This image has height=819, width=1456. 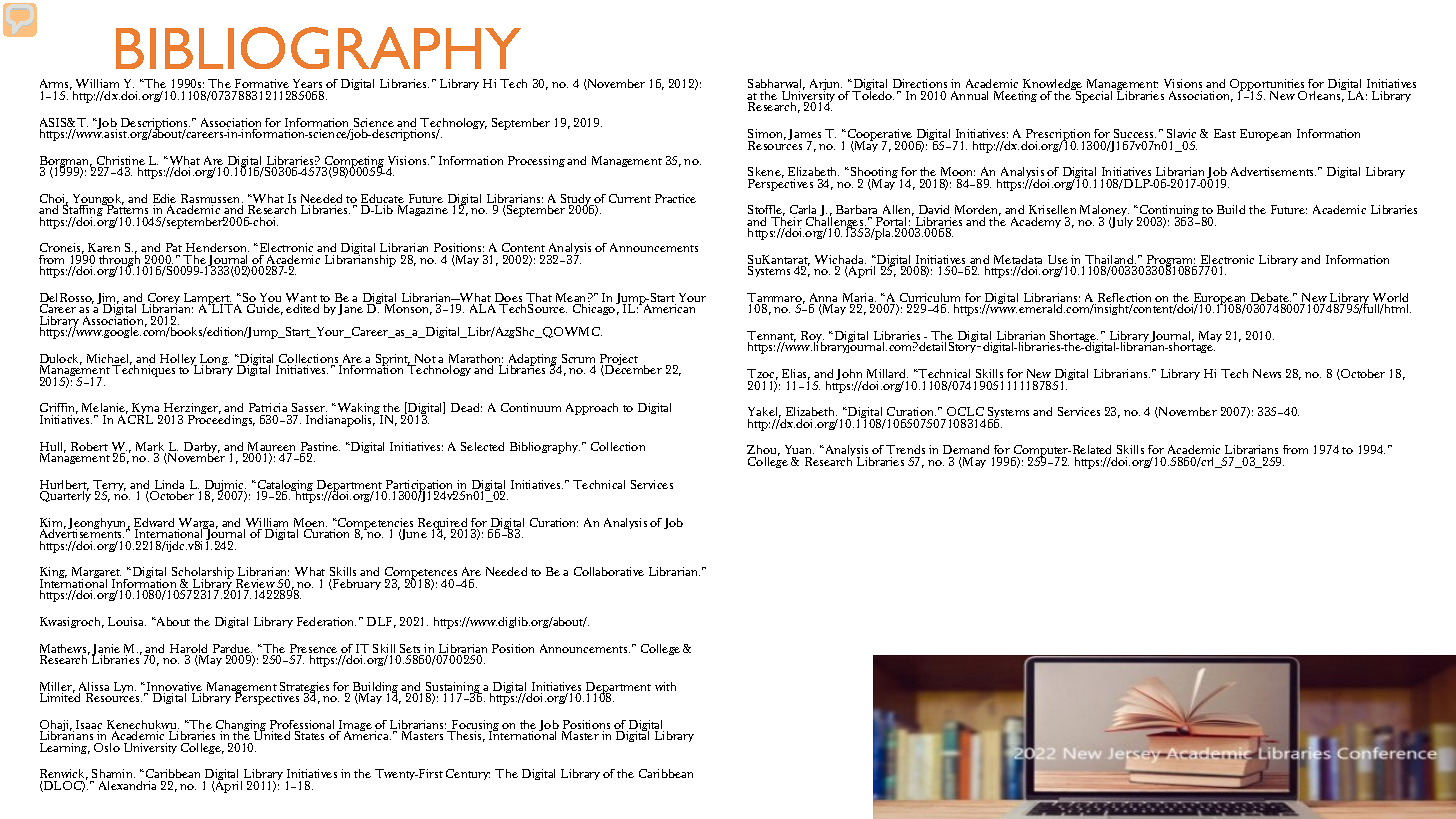 What do you see at coordinates (468, 774) in the image?
I see `Century` at bounding box center [468, 774].
